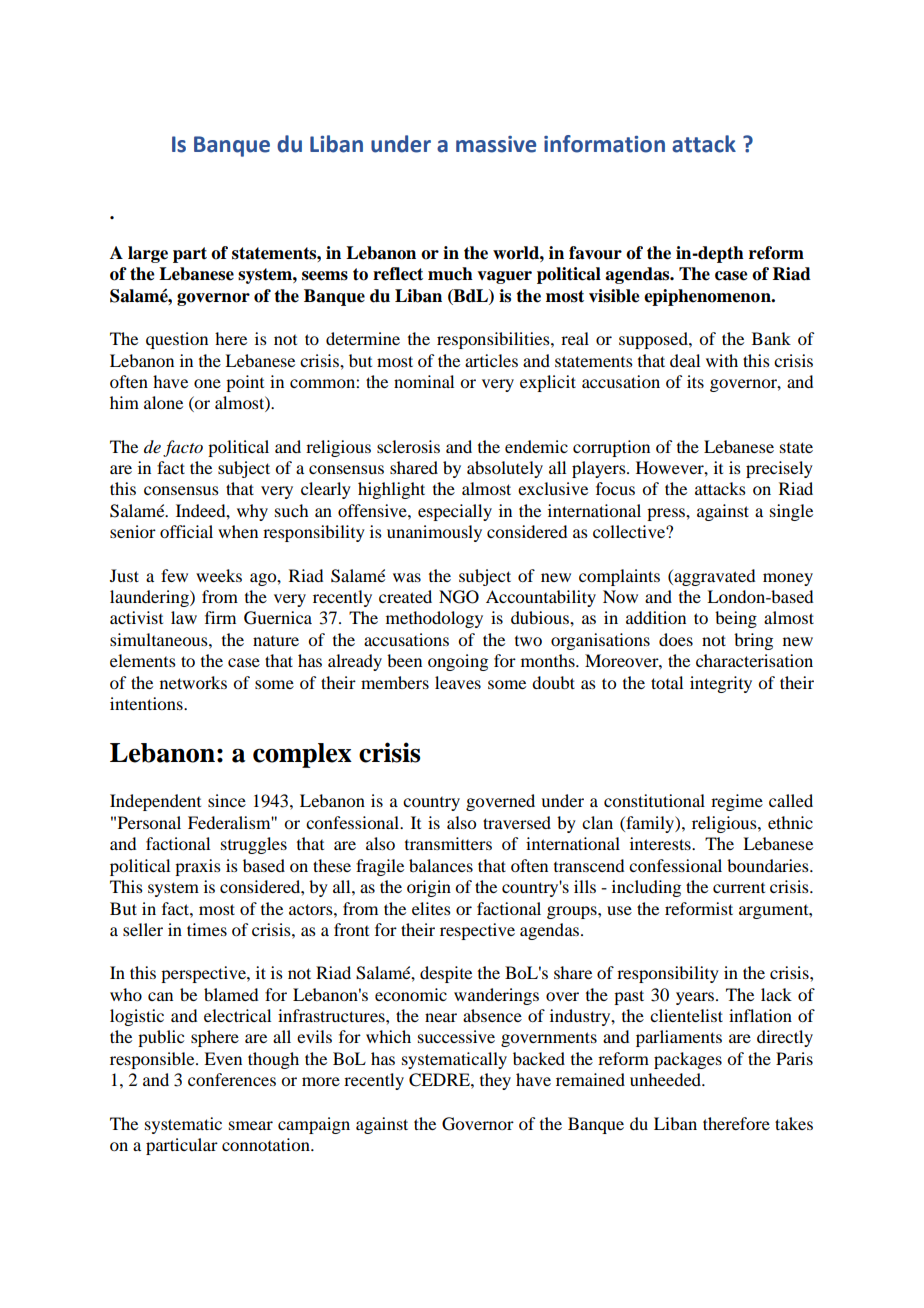 This screenshot has width=924, height=1308. Describe the element at coordinates (220, 617) in the screenshot. I see `firm` at that location.
